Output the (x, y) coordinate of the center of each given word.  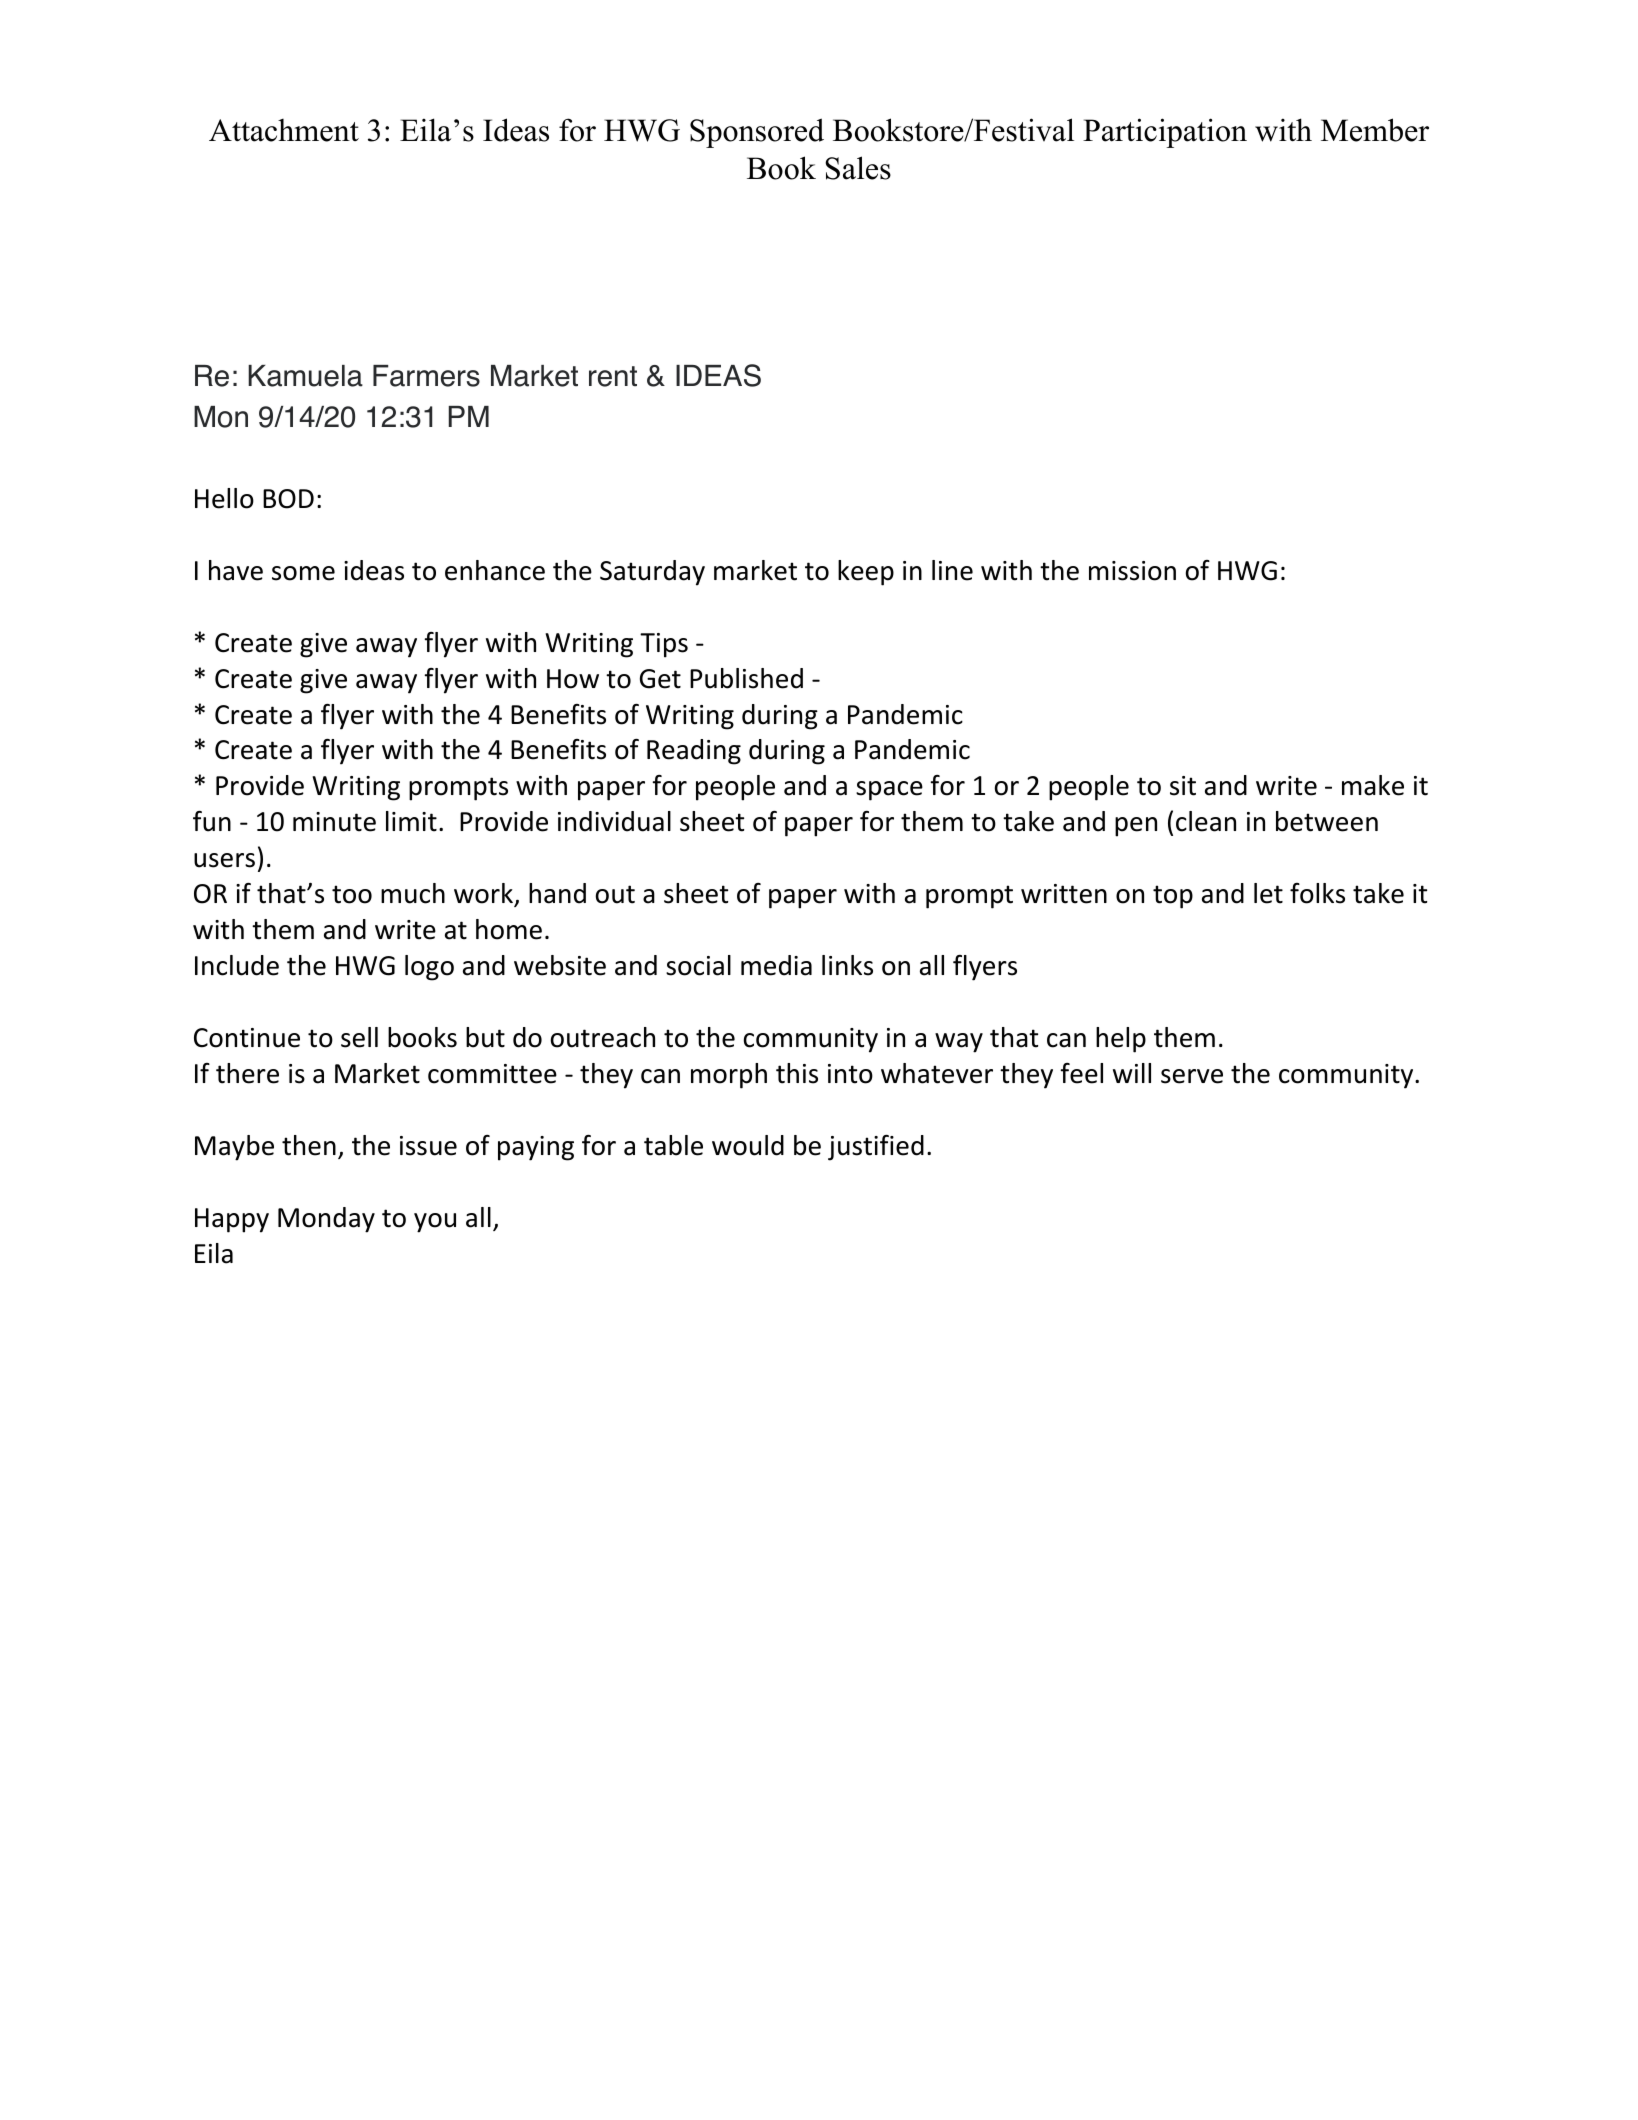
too (352, 894)
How (573, 679)
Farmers (426, 376)
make (1373, 785)
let (1268, 893)
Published (746, 678)
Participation (1165, 133)
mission (1132, 571)
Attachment (284, 130)
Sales (858, 168)
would (748, 1145)
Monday (326, 1220)
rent (613, 376)
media (776, 965)
